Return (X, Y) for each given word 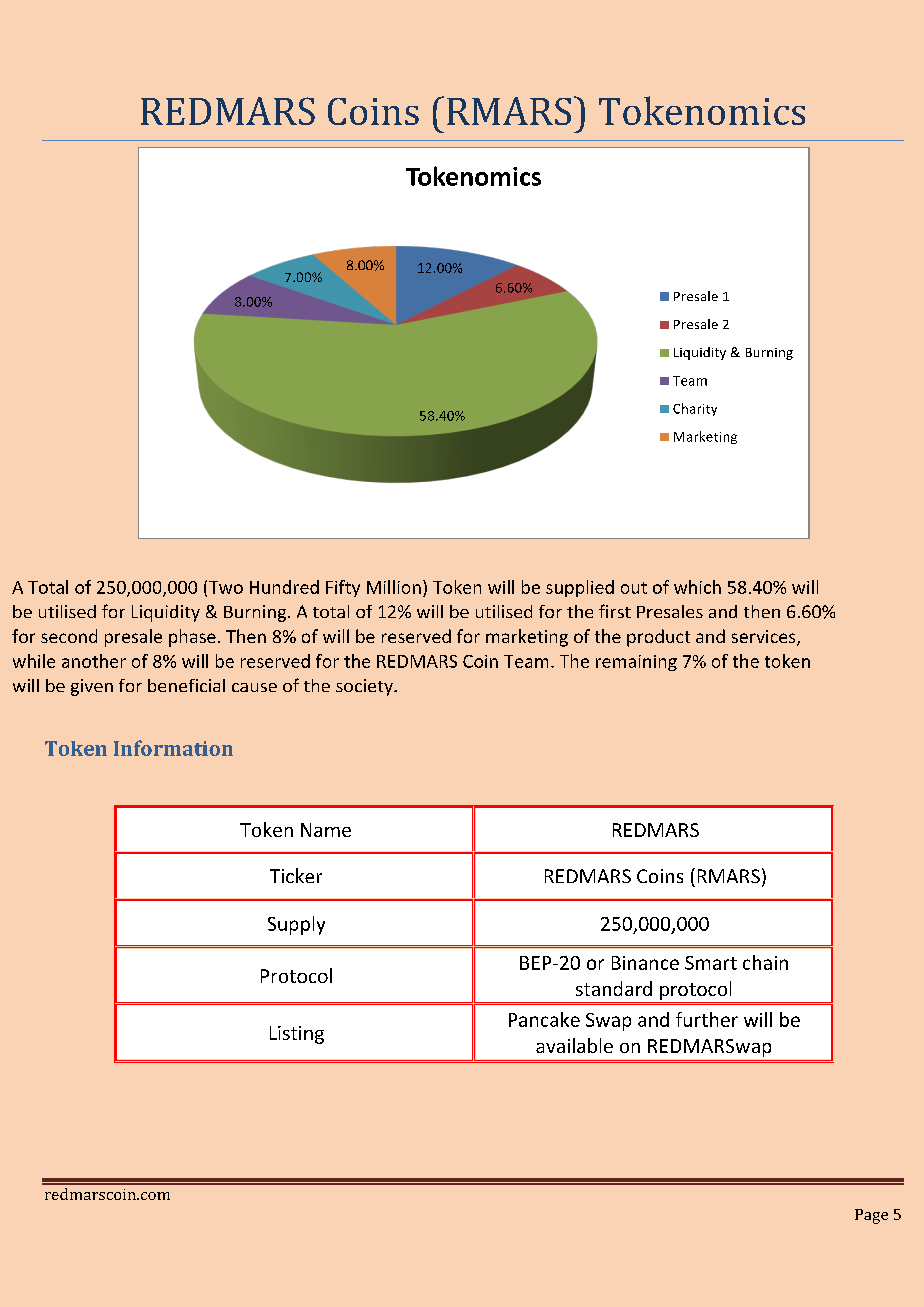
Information (173, 748)
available (574, 1045)
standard (614, 988)
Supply (296, 925)
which (697, 587)
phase (192, 638)
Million (394, 587)
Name (326, 830)
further (707, 1019)
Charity (695, 409)
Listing (297, 1035)
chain (765, 962)
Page (871, 1216)
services (765, 638)
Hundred (284, 587)
